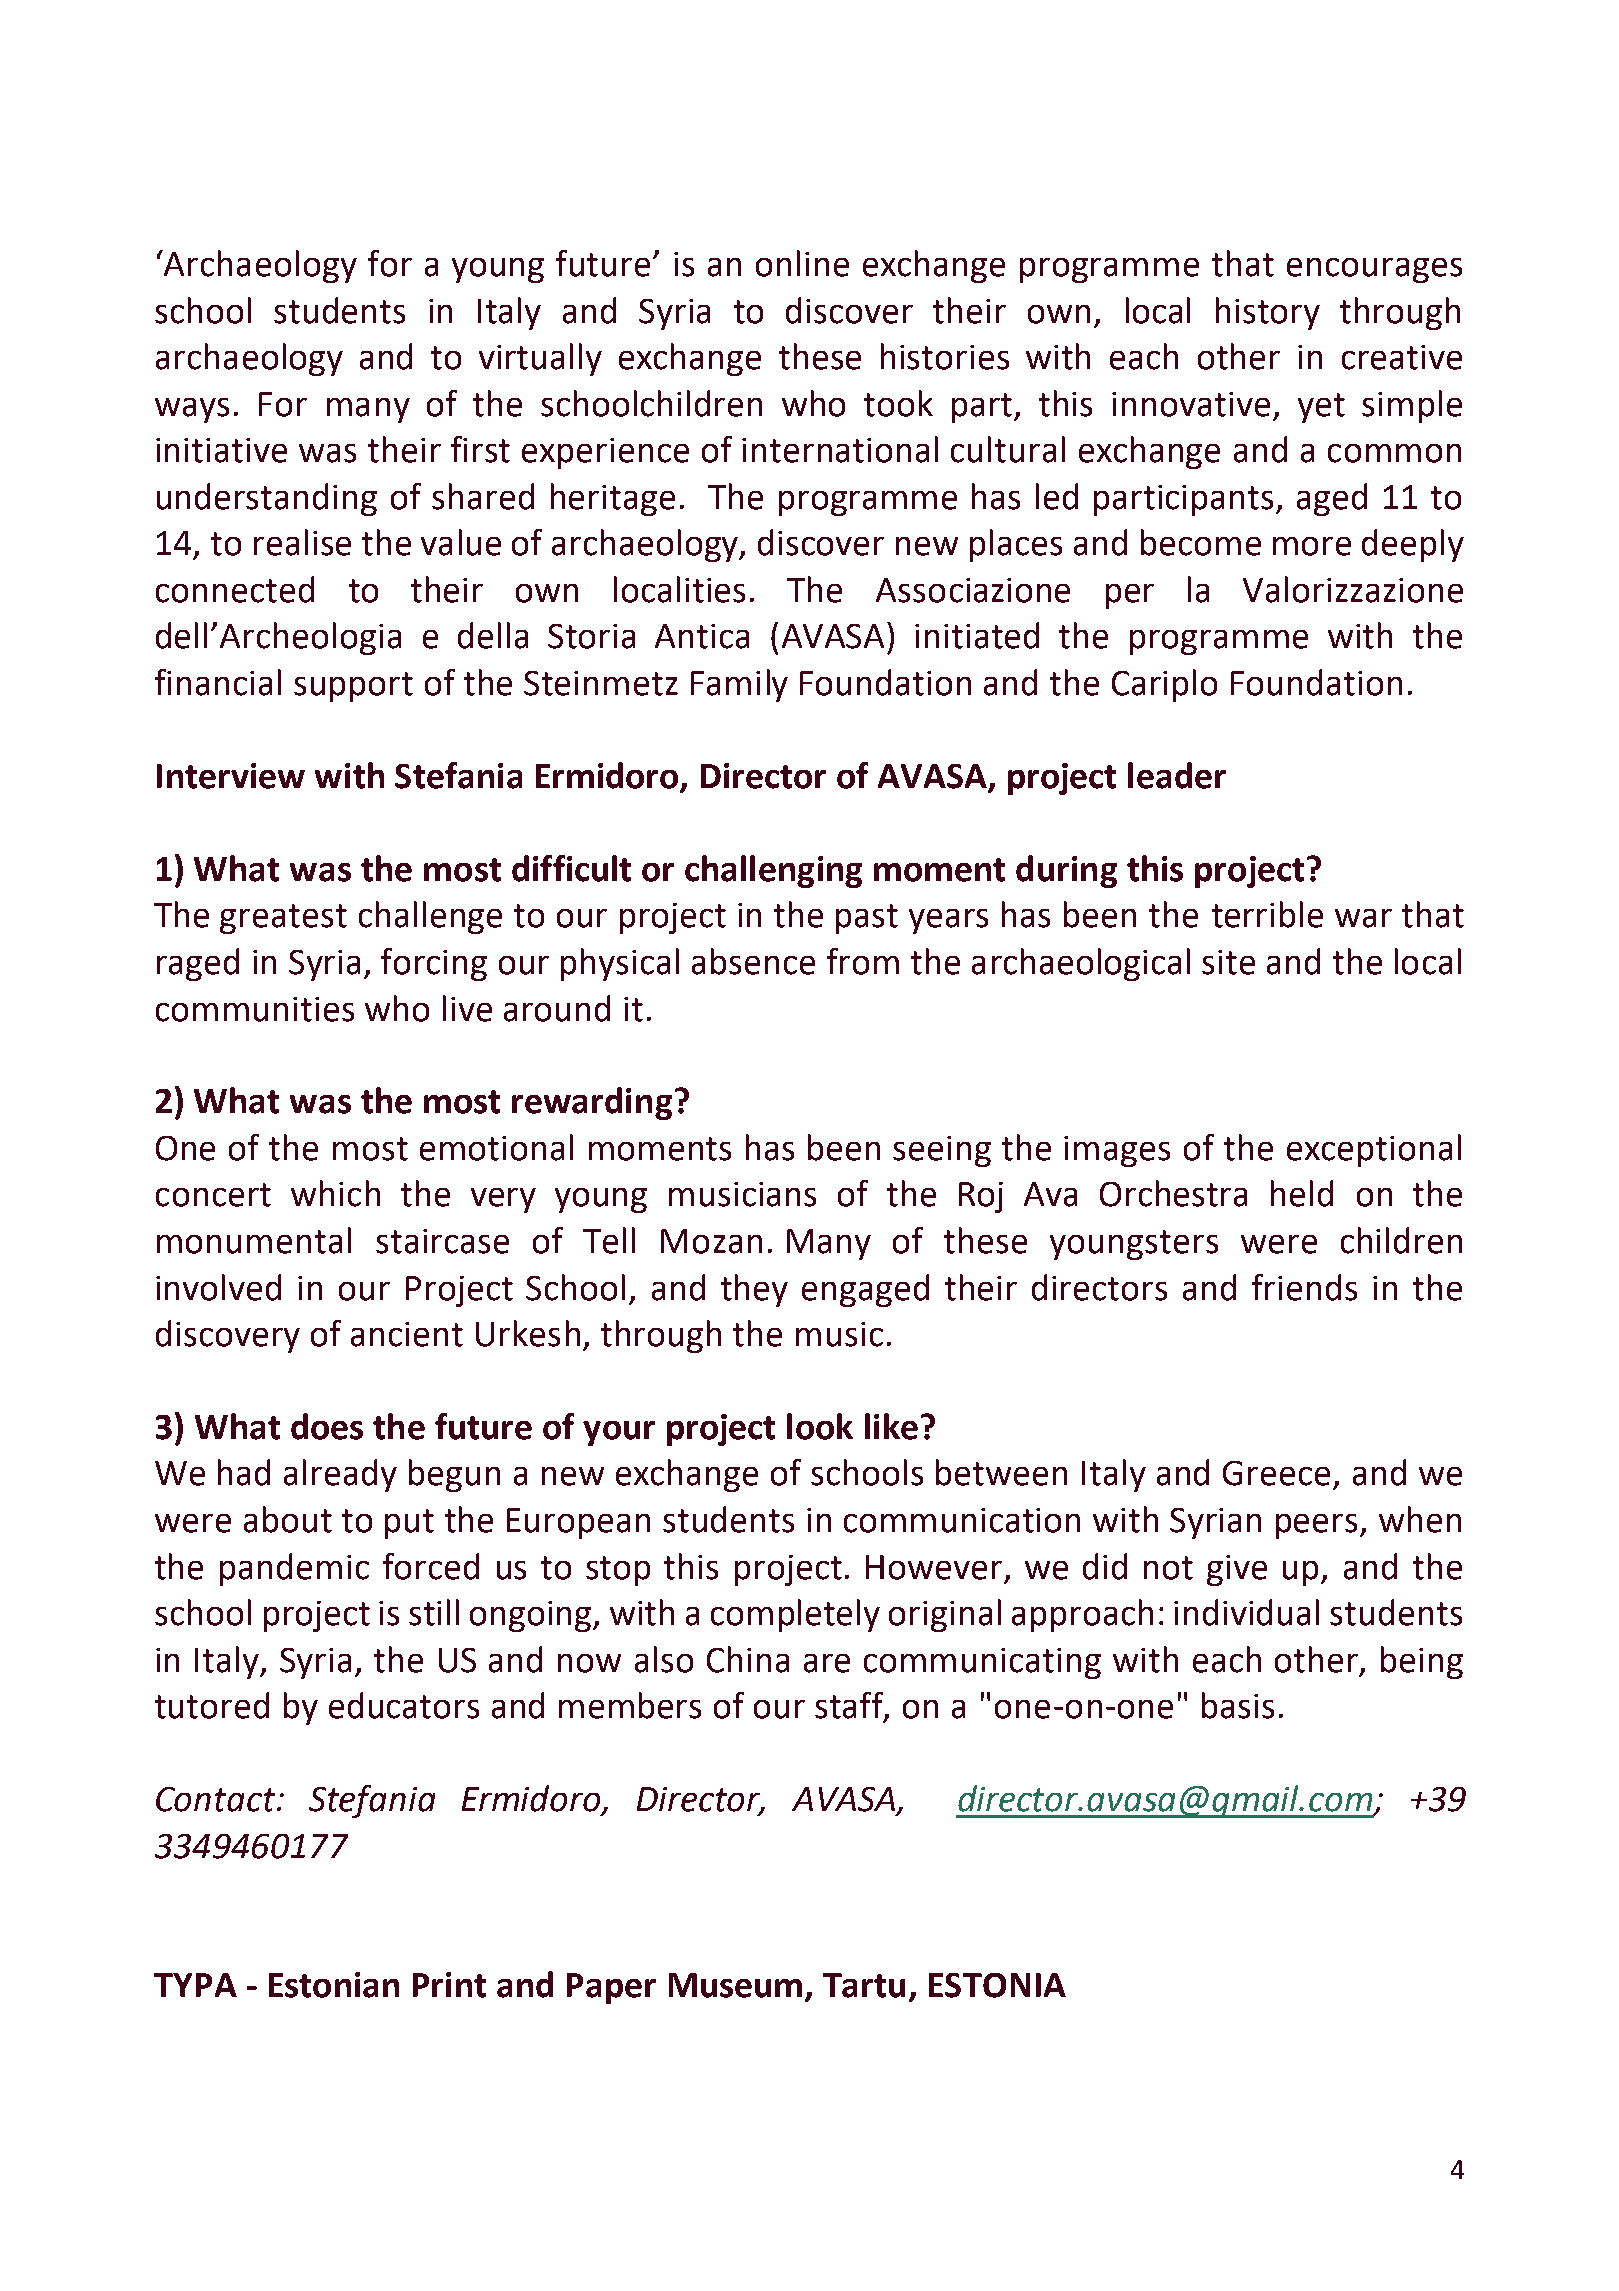  Describe the element at coordinates (802, 263) in the document. I see `online` at that location.
